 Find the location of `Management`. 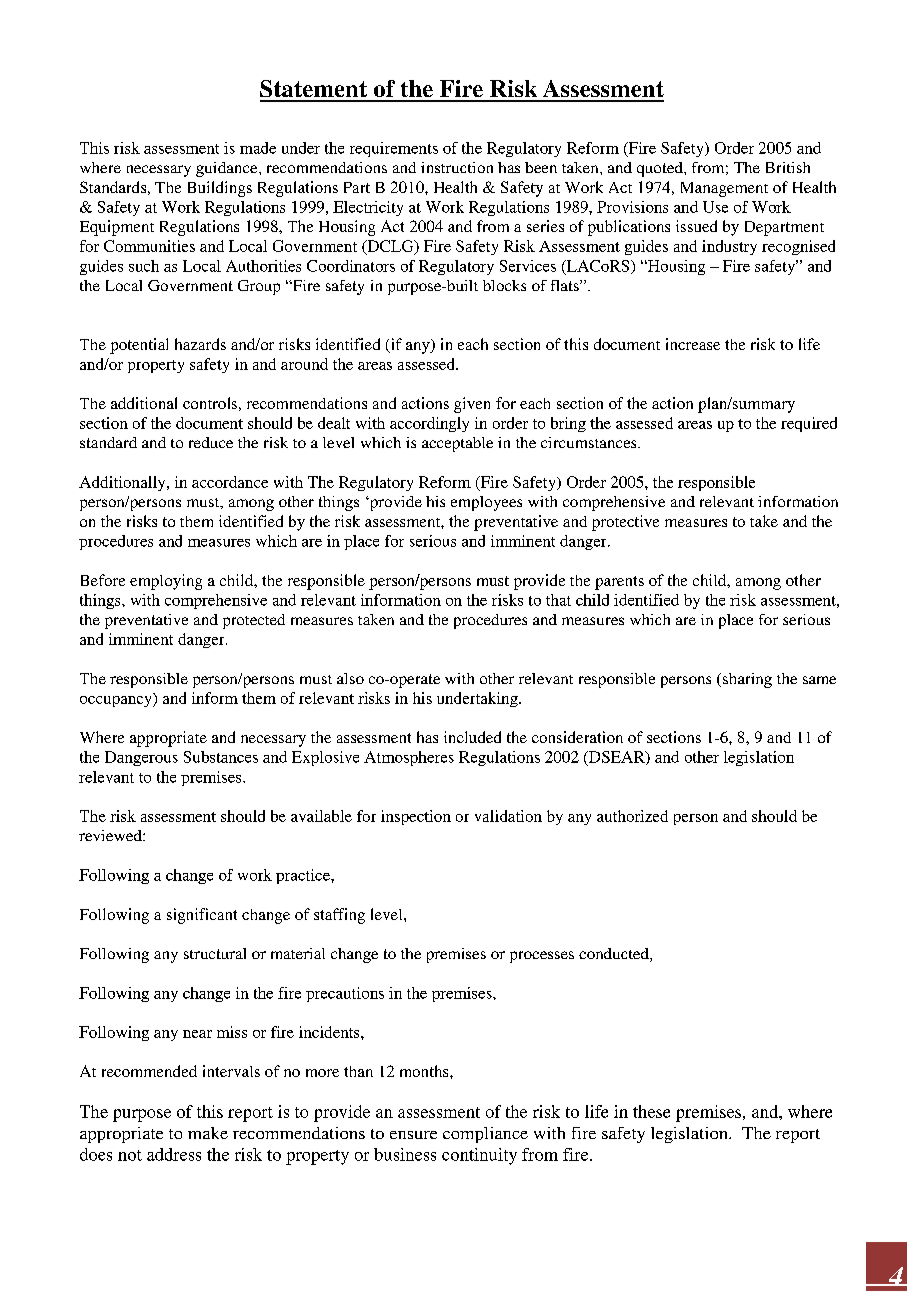

Management is located at coordinates (724, 189).
